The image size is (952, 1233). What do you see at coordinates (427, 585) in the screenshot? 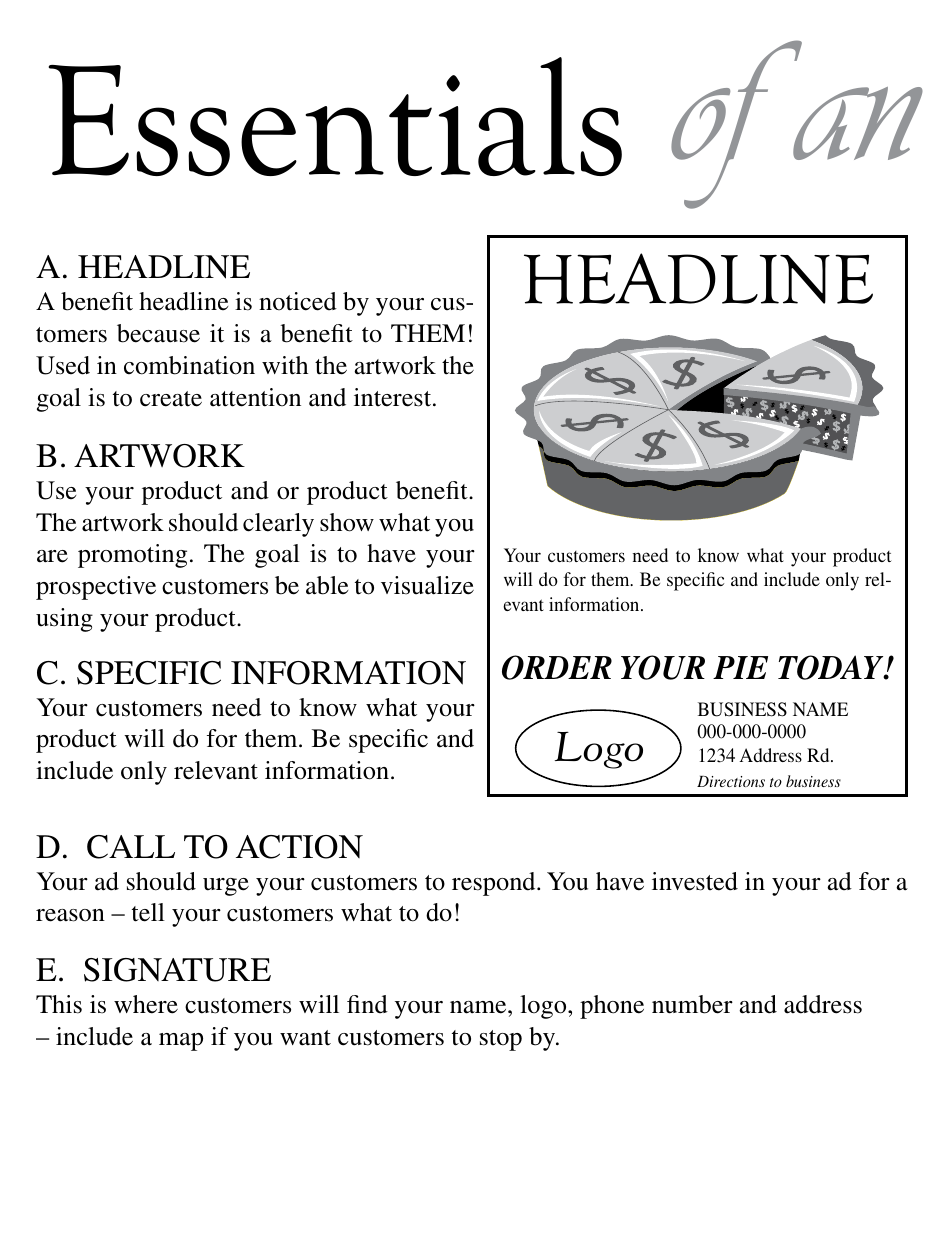
I see `visualize` at bounding box center [427, 585].
